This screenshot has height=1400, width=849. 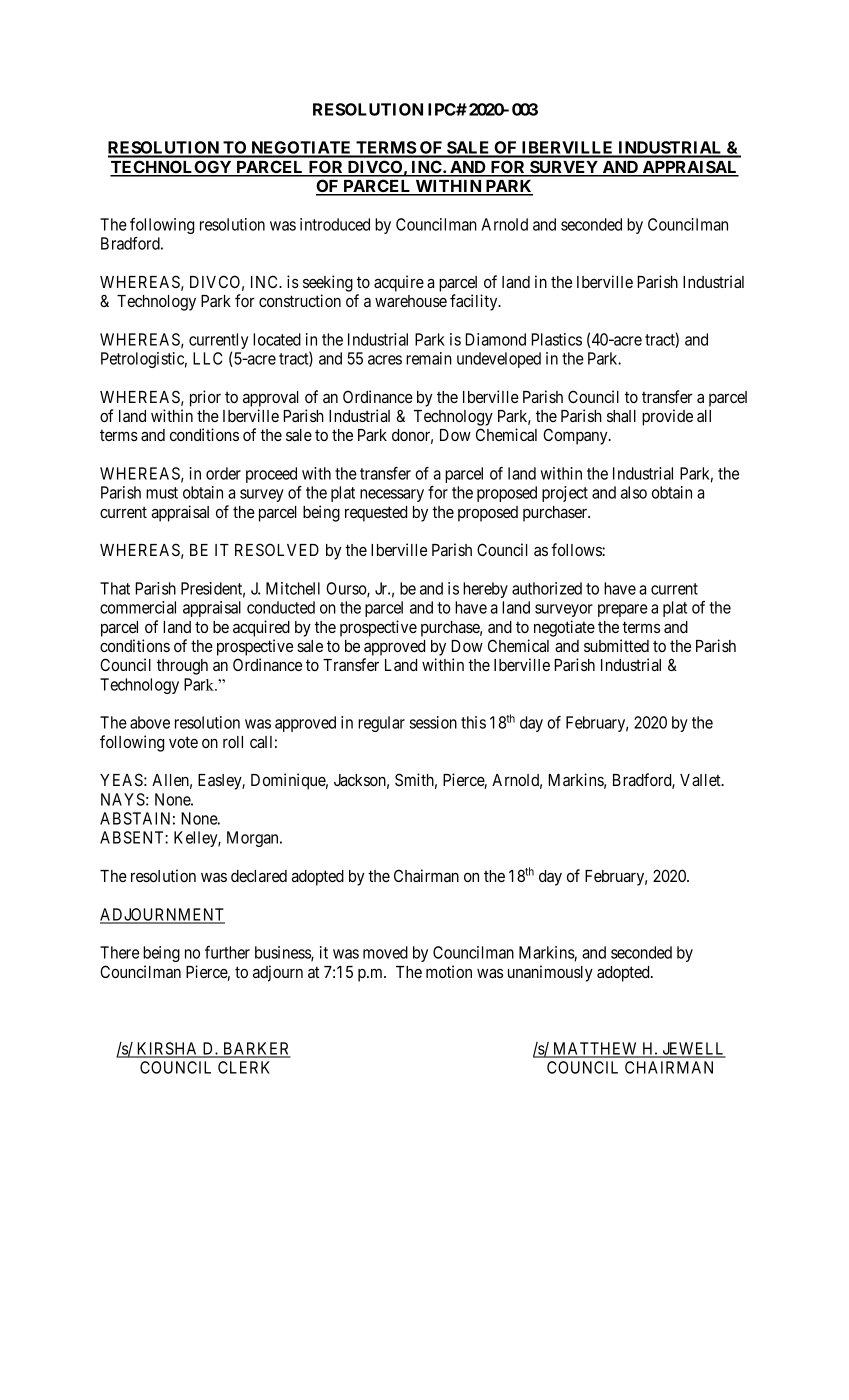 What do you see at coordinates (429, 358) in the screenshot?
I see `remain` at bounding box center [429, 358].
